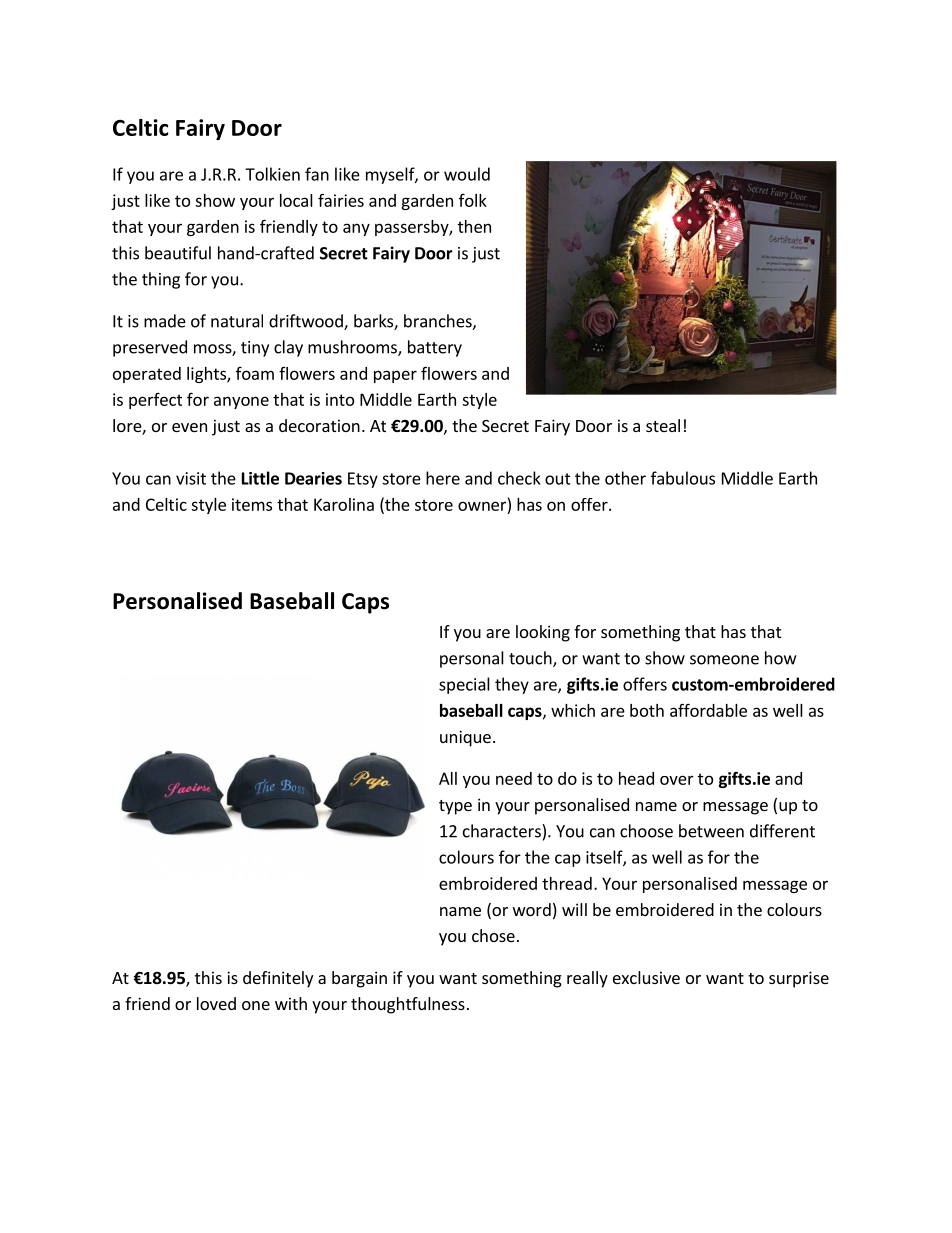  Describe the element at coordinates (493, 935) in the page. I see `chose` at that location.
